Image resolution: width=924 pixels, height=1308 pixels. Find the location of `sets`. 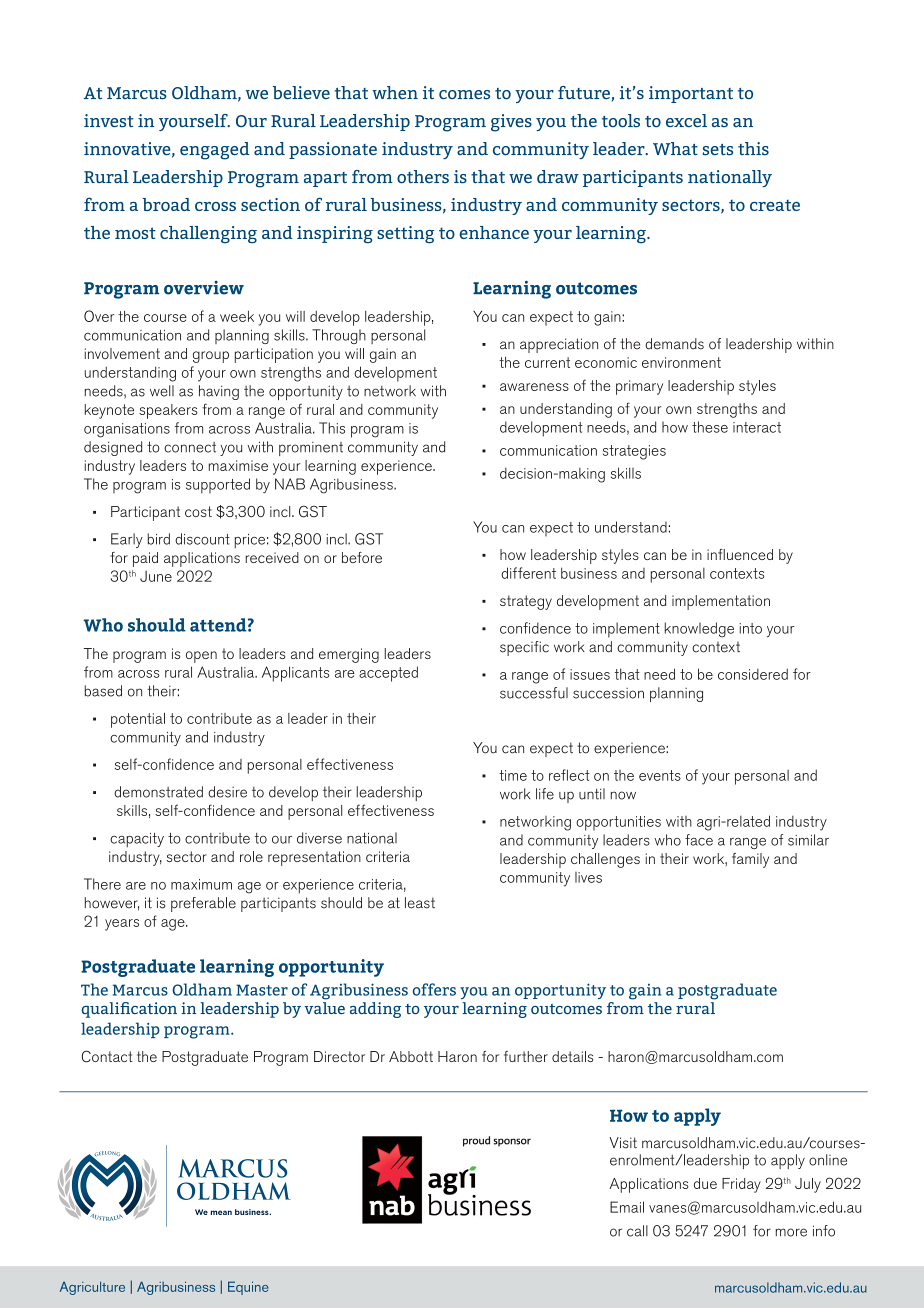

sets is located at coordinates (718, 150).
